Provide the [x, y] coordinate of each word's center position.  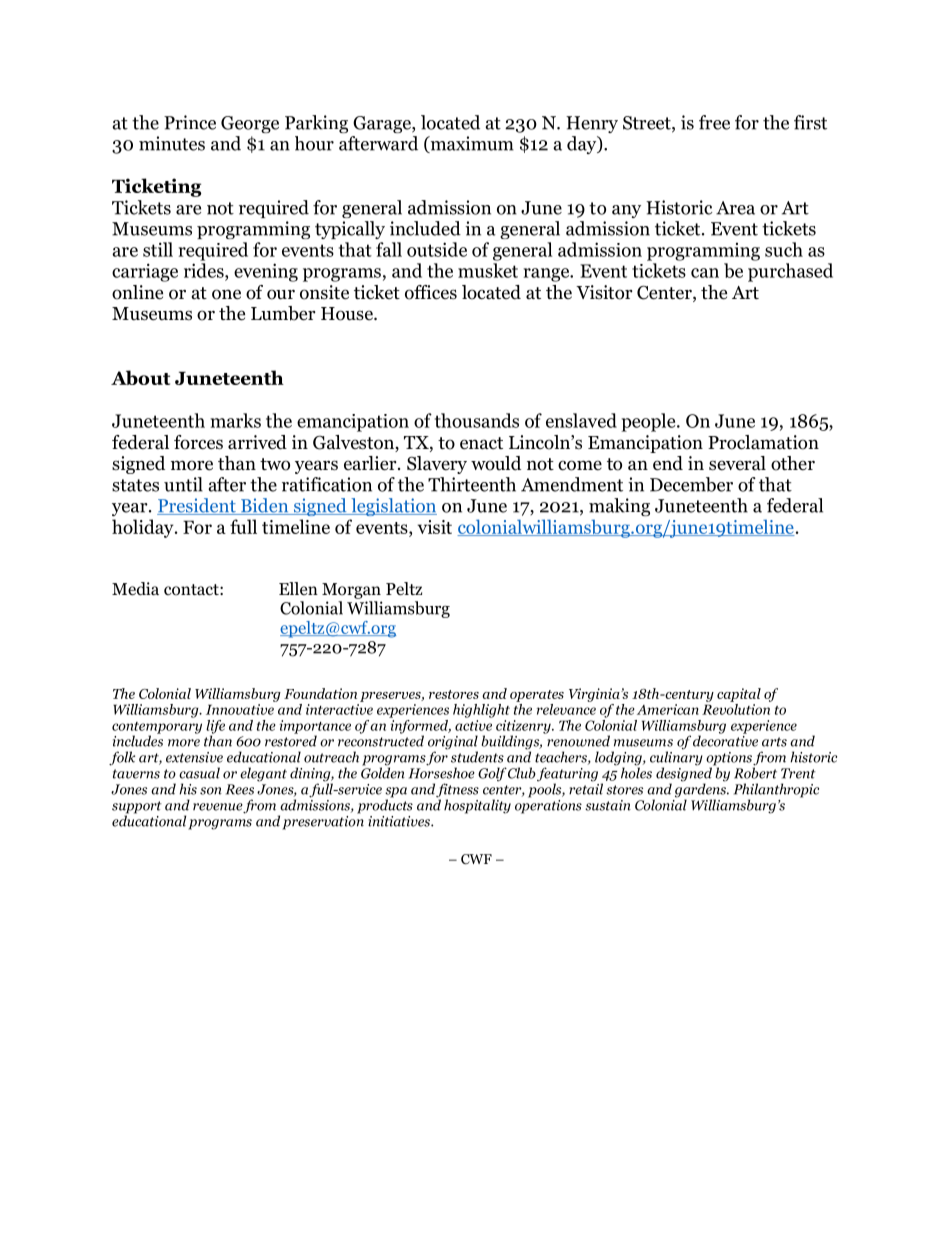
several [737, 463]
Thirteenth [472, 484]
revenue [218, 807]
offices [431, 292]
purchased [790, 272]
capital [739, 695]
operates [537, 696]
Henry [592, 124]
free [714, 122]
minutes [172, 143]
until [183, 484]
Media [135, 589]
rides [205, 270]
